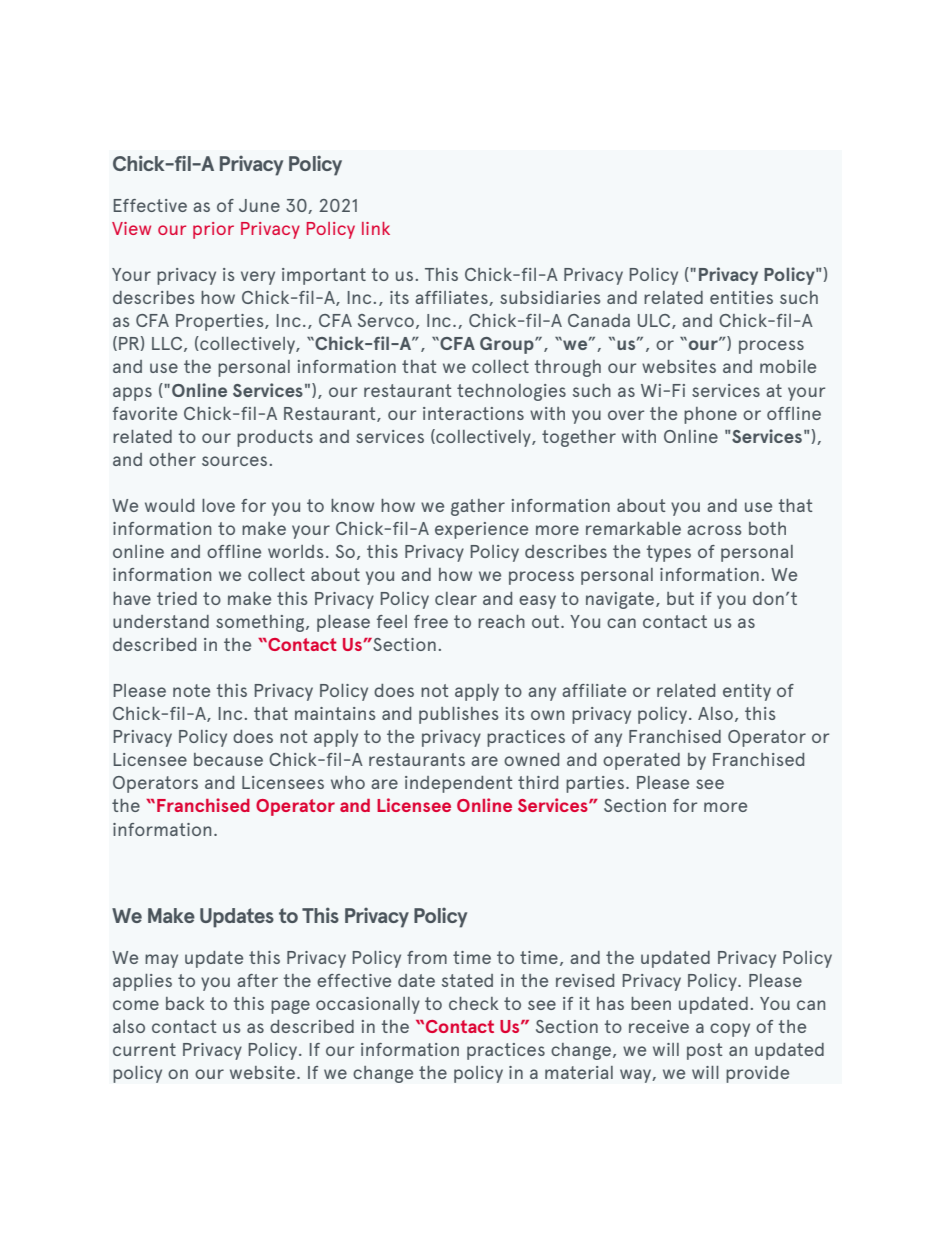 The width and height of the screenshot is (952, 1233). Describe the element at coordinates (144, 1049) in the screenshot. I see `current` at that location.
